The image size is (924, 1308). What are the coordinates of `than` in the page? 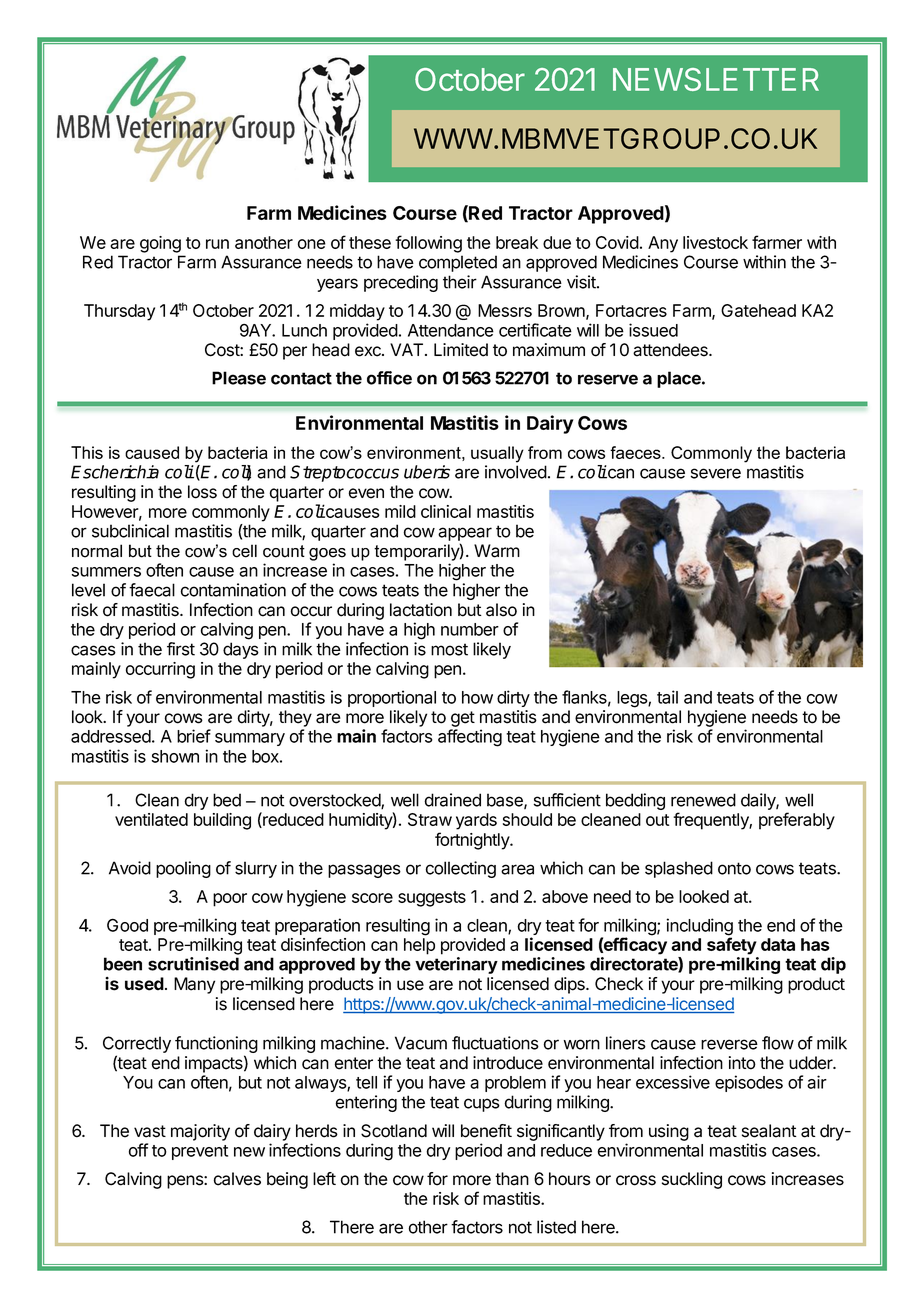 It's located at (512, 1179).
